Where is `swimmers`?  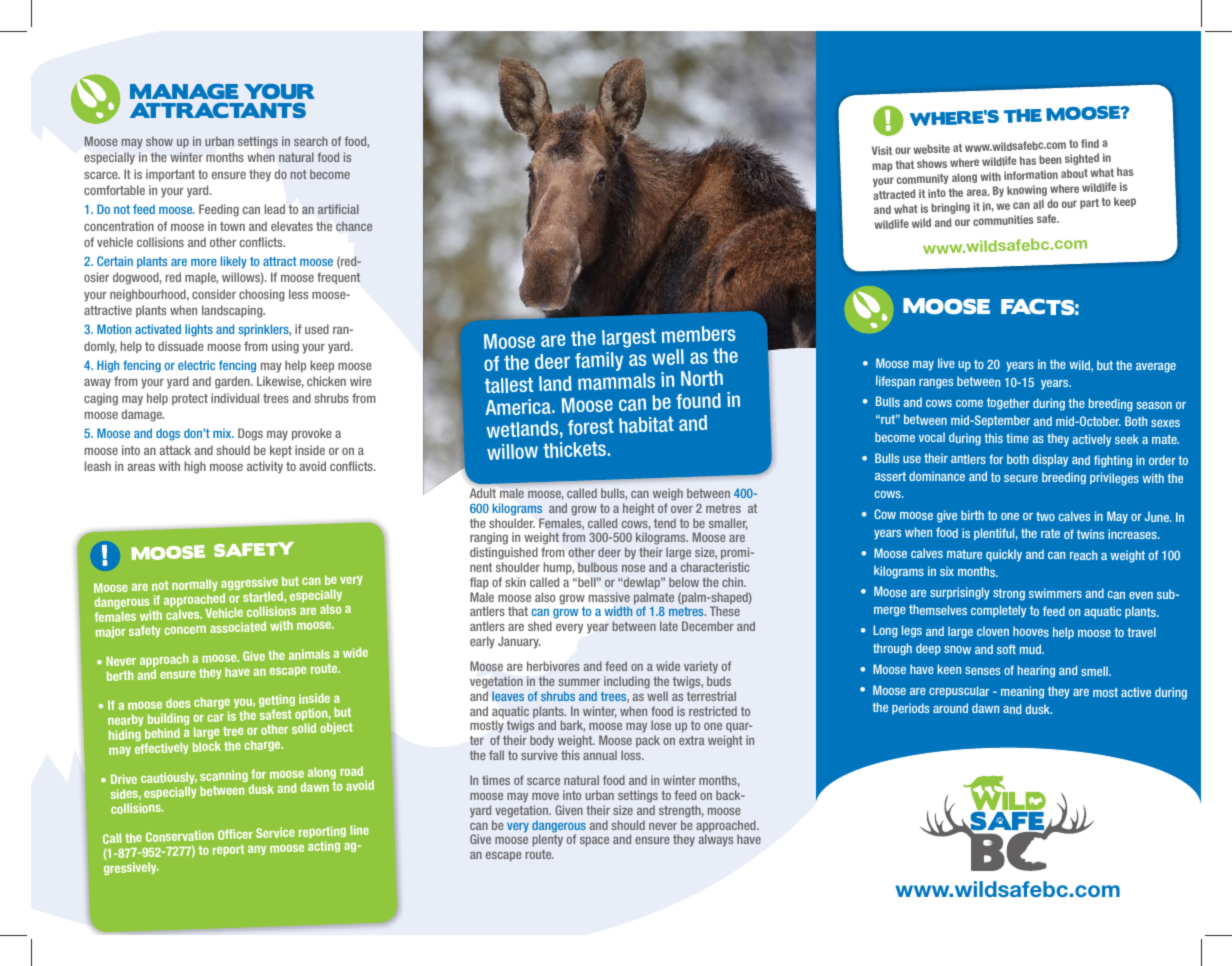
swimmers is located at coordinates (1055, 593).
